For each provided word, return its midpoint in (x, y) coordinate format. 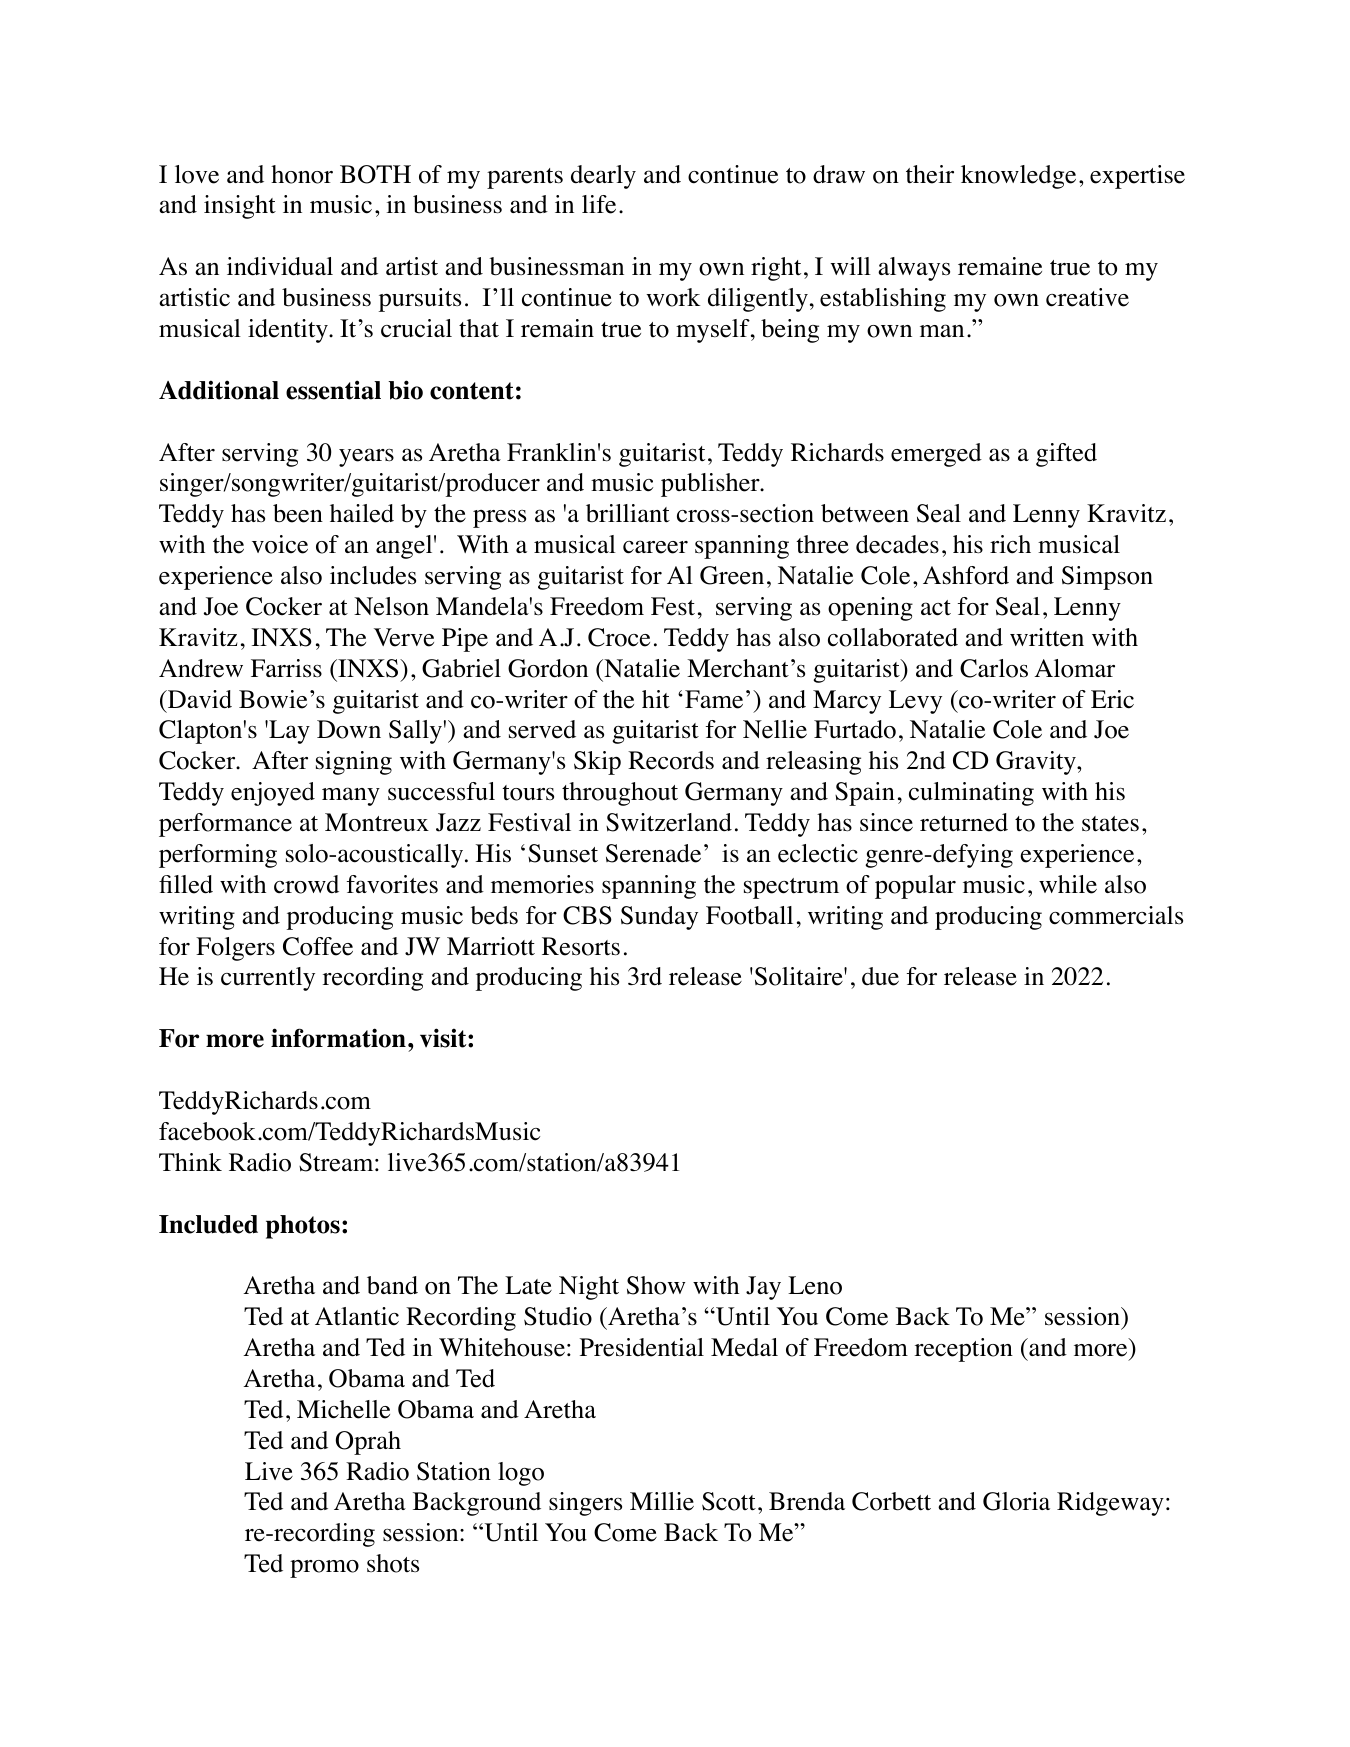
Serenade (653, 853)
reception (964, 1350)
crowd (306, 884)
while (1068, 884)
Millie (662, 1501)
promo (324, 1569)
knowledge (1018, 177)
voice (280, 544)
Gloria (1016, 1501)
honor (302, 174)
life (599, 204)
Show (656, 1285)
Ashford (966, 575)
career (655, 547)
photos (303, 1227)
